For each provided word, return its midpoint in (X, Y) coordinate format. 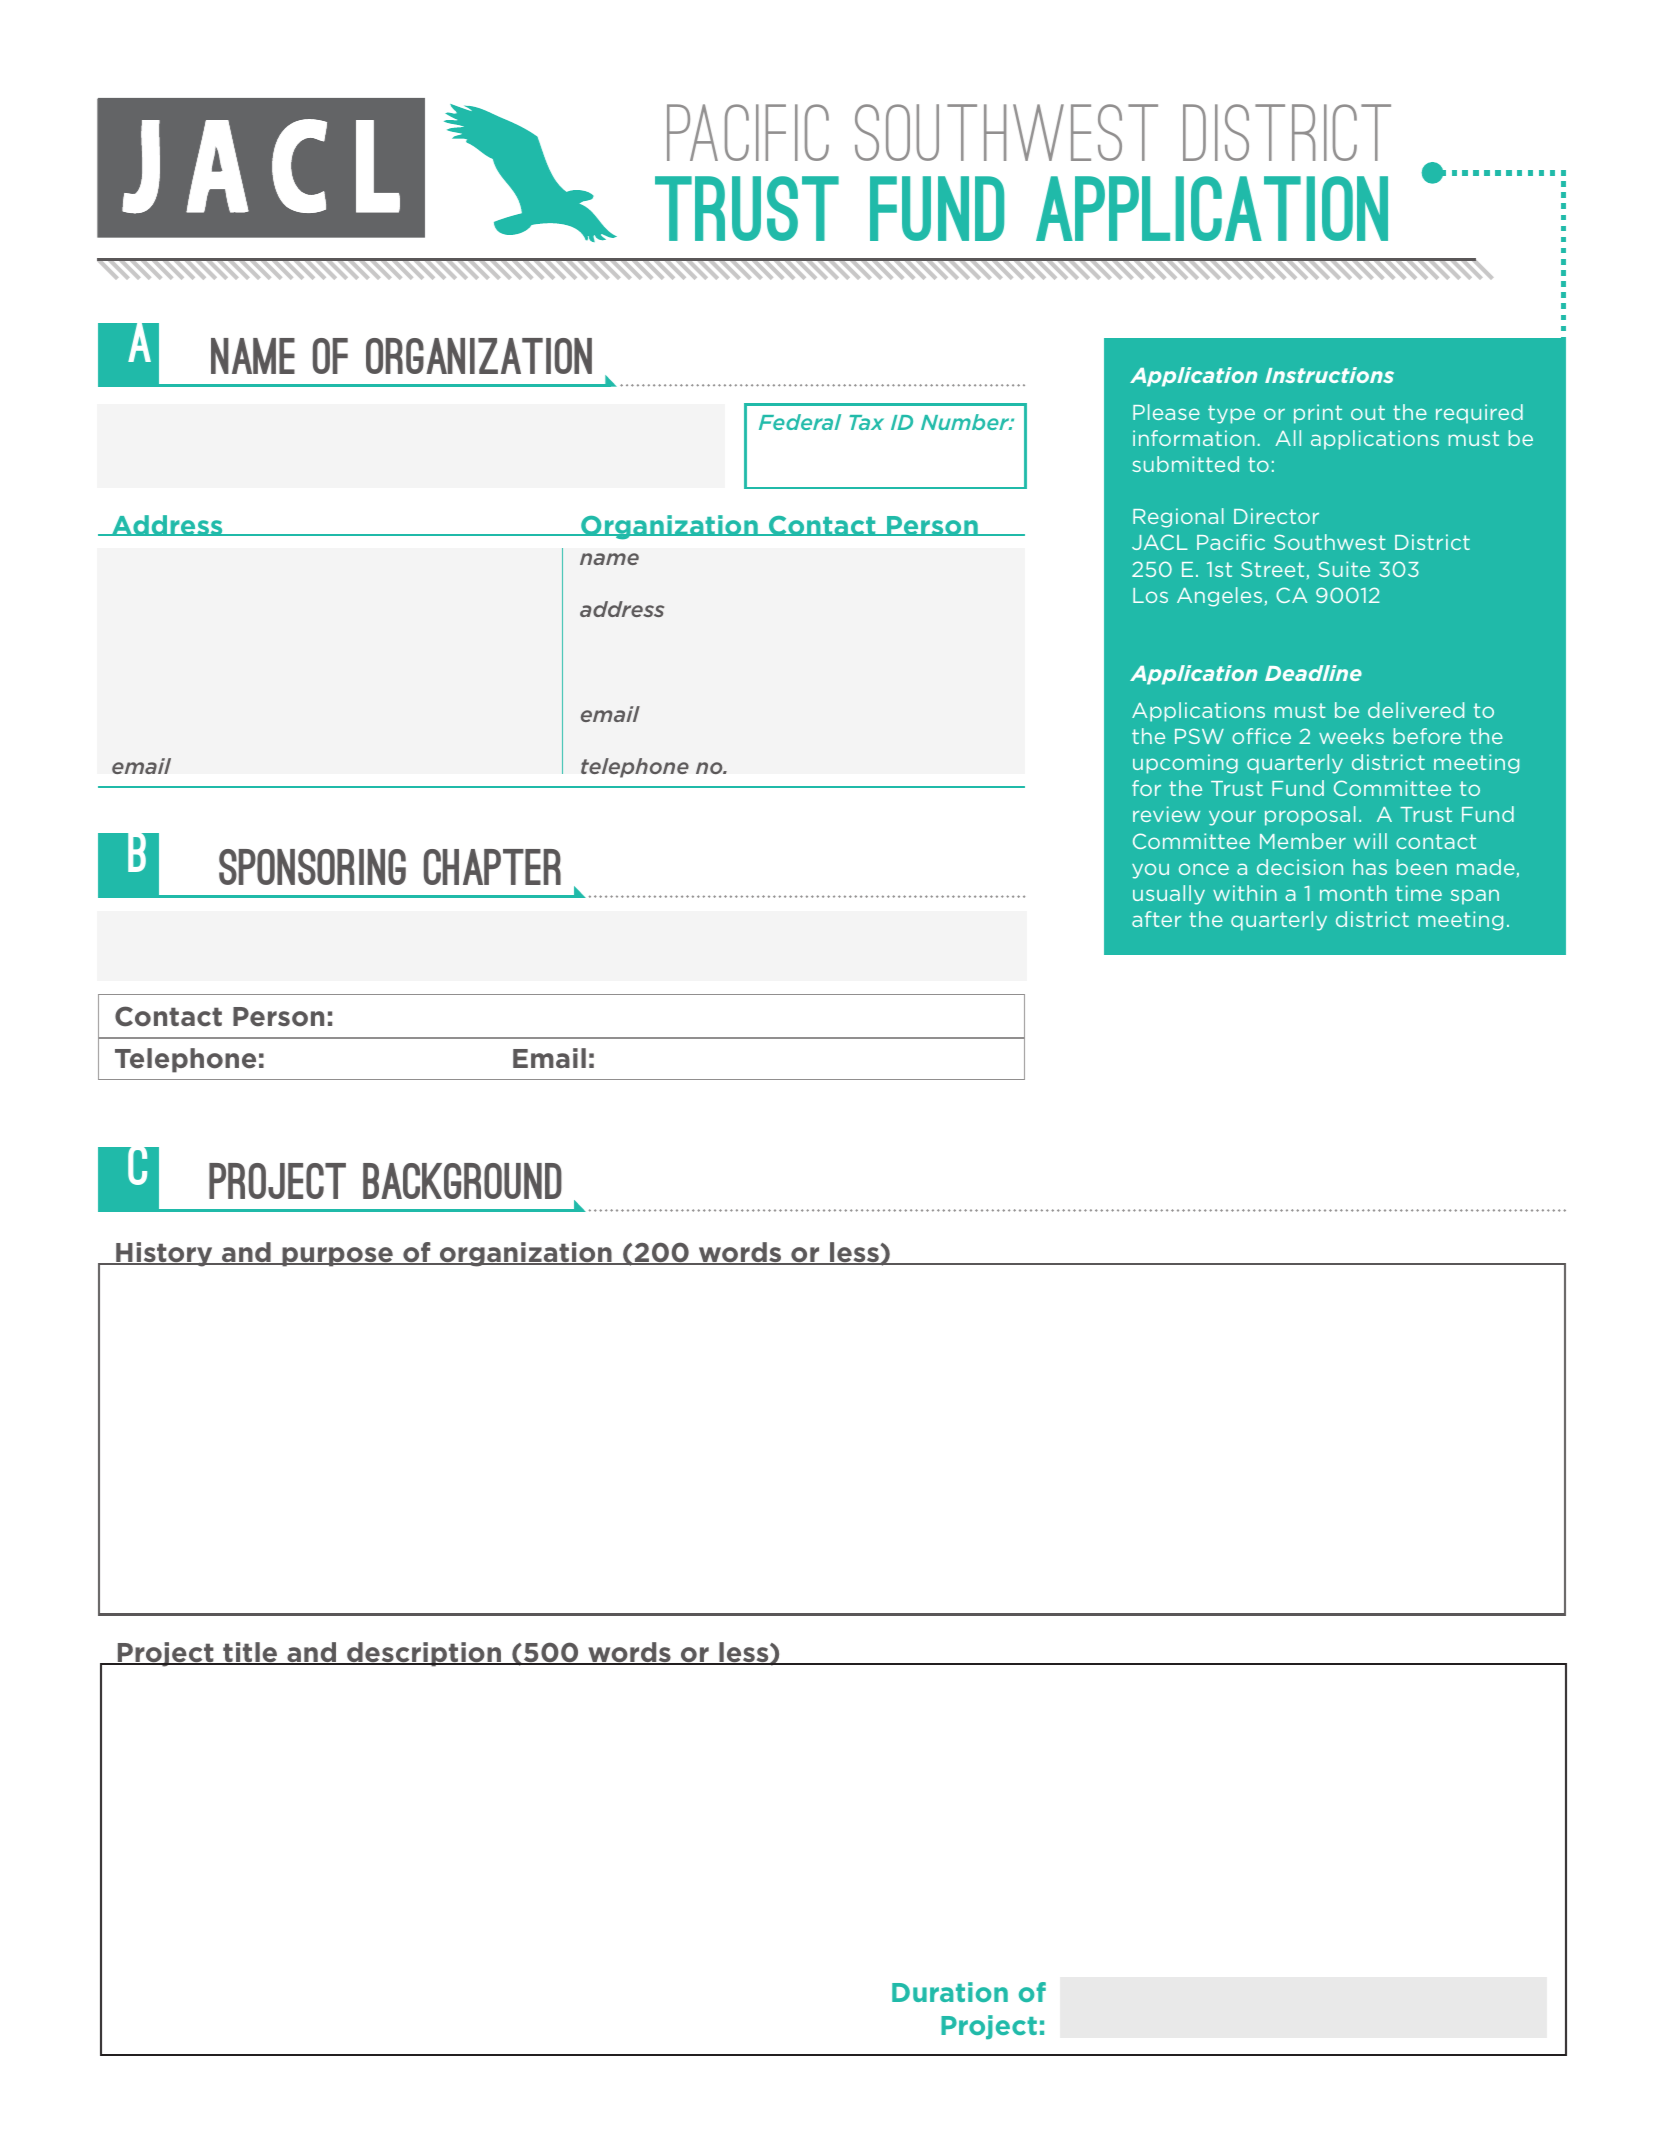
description (424, 1654)
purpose (337, 1257)
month (1353, 893)
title (250, 1653)
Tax (866, 422)
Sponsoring (312, 867)
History (164, 1254)
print (1318, 414)
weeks (1351, 736)
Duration (950, 1992)
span (1475, 897)
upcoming (1185, 764)
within (1245, 893)
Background (462, 1181)
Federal (800, 422)
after (1156, 919)
